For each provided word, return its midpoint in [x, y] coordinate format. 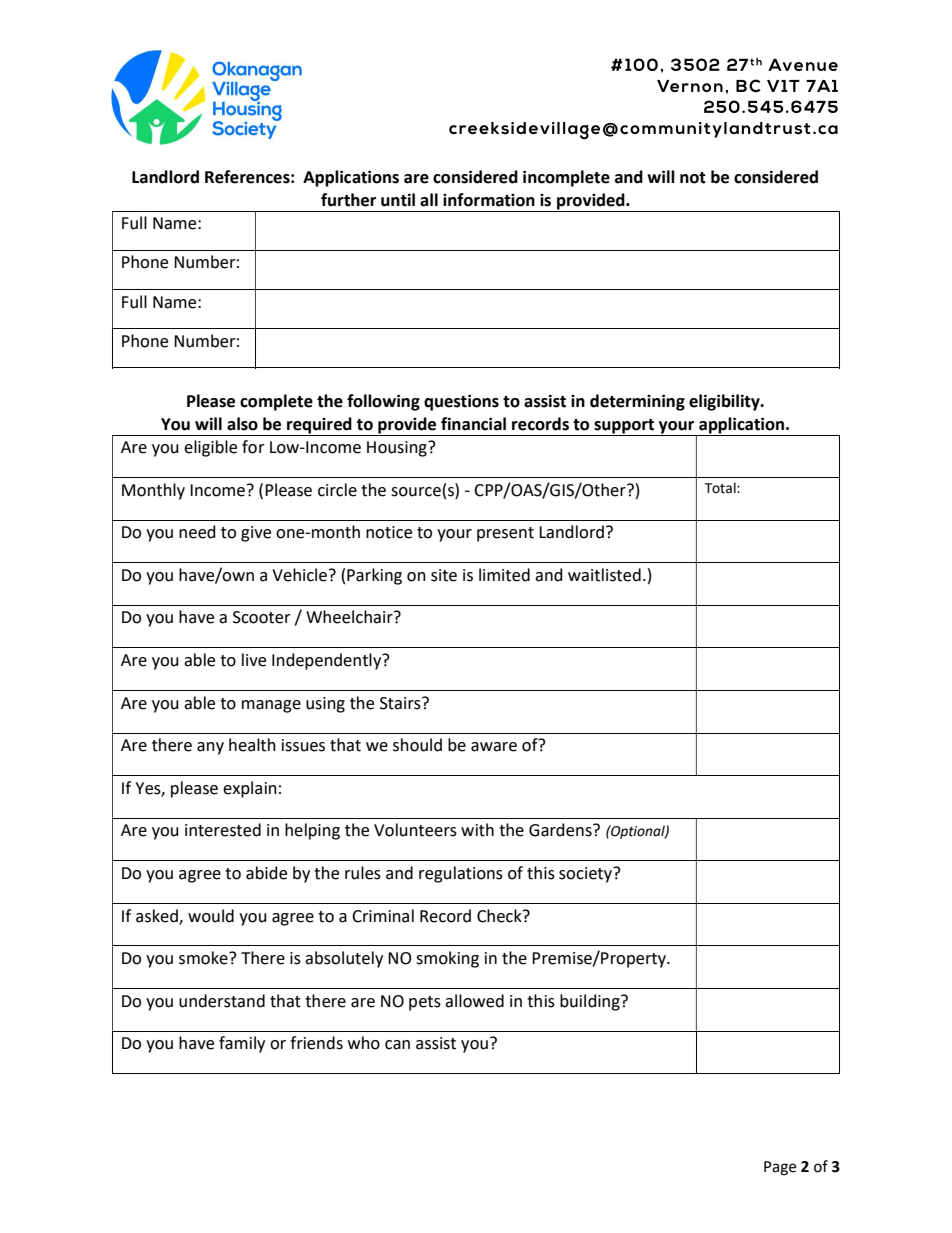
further [348, 200]
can [397, 1045]
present [505, 534]
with [477, 830]
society [586, 875]
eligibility [725, 402]
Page [780, 1168]
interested [223, 830]
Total [721, 488]
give [256, 534]
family [242, 1044]
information [489, 200]
